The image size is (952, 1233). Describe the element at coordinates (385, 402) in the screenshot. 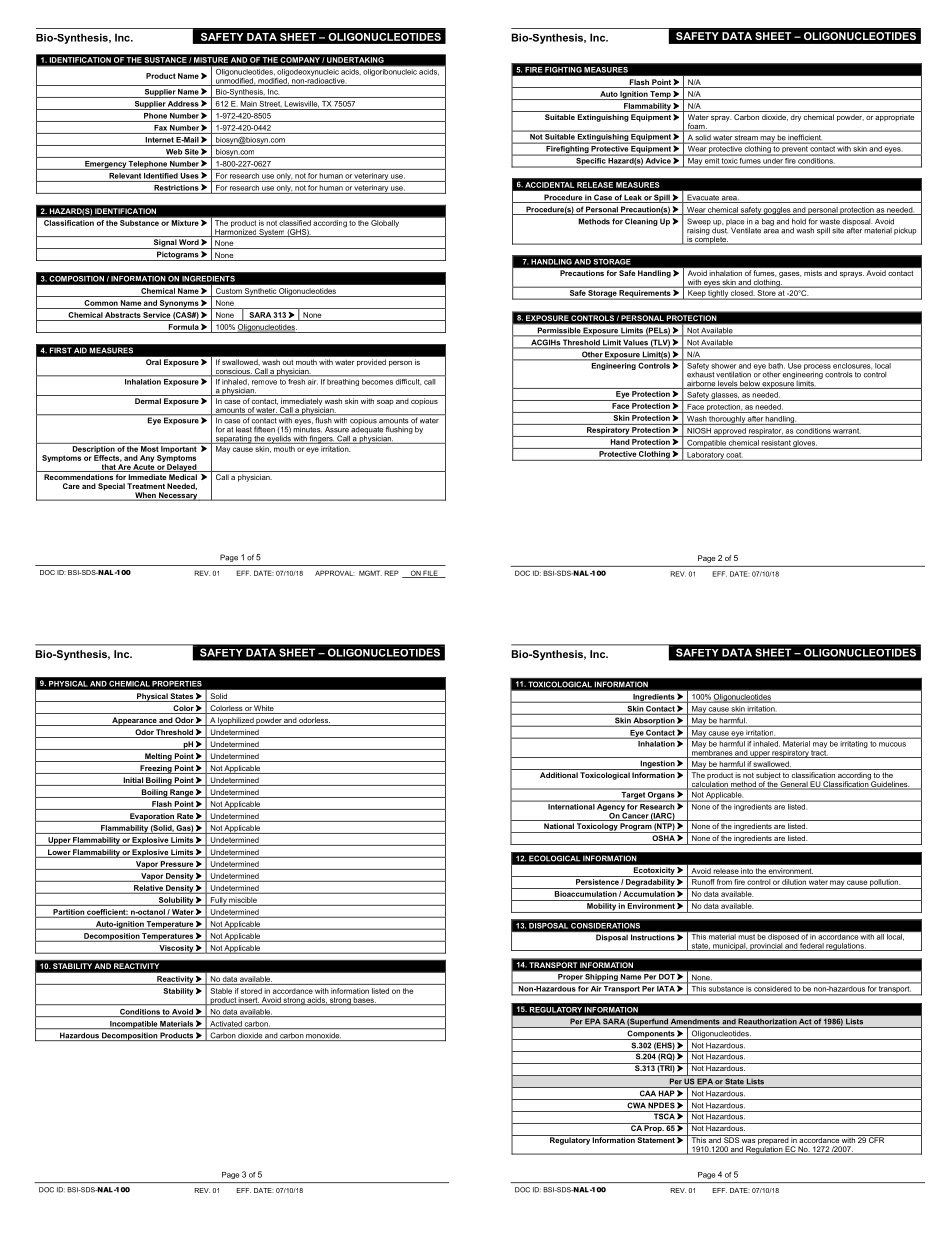

I see `soap` at that location.
